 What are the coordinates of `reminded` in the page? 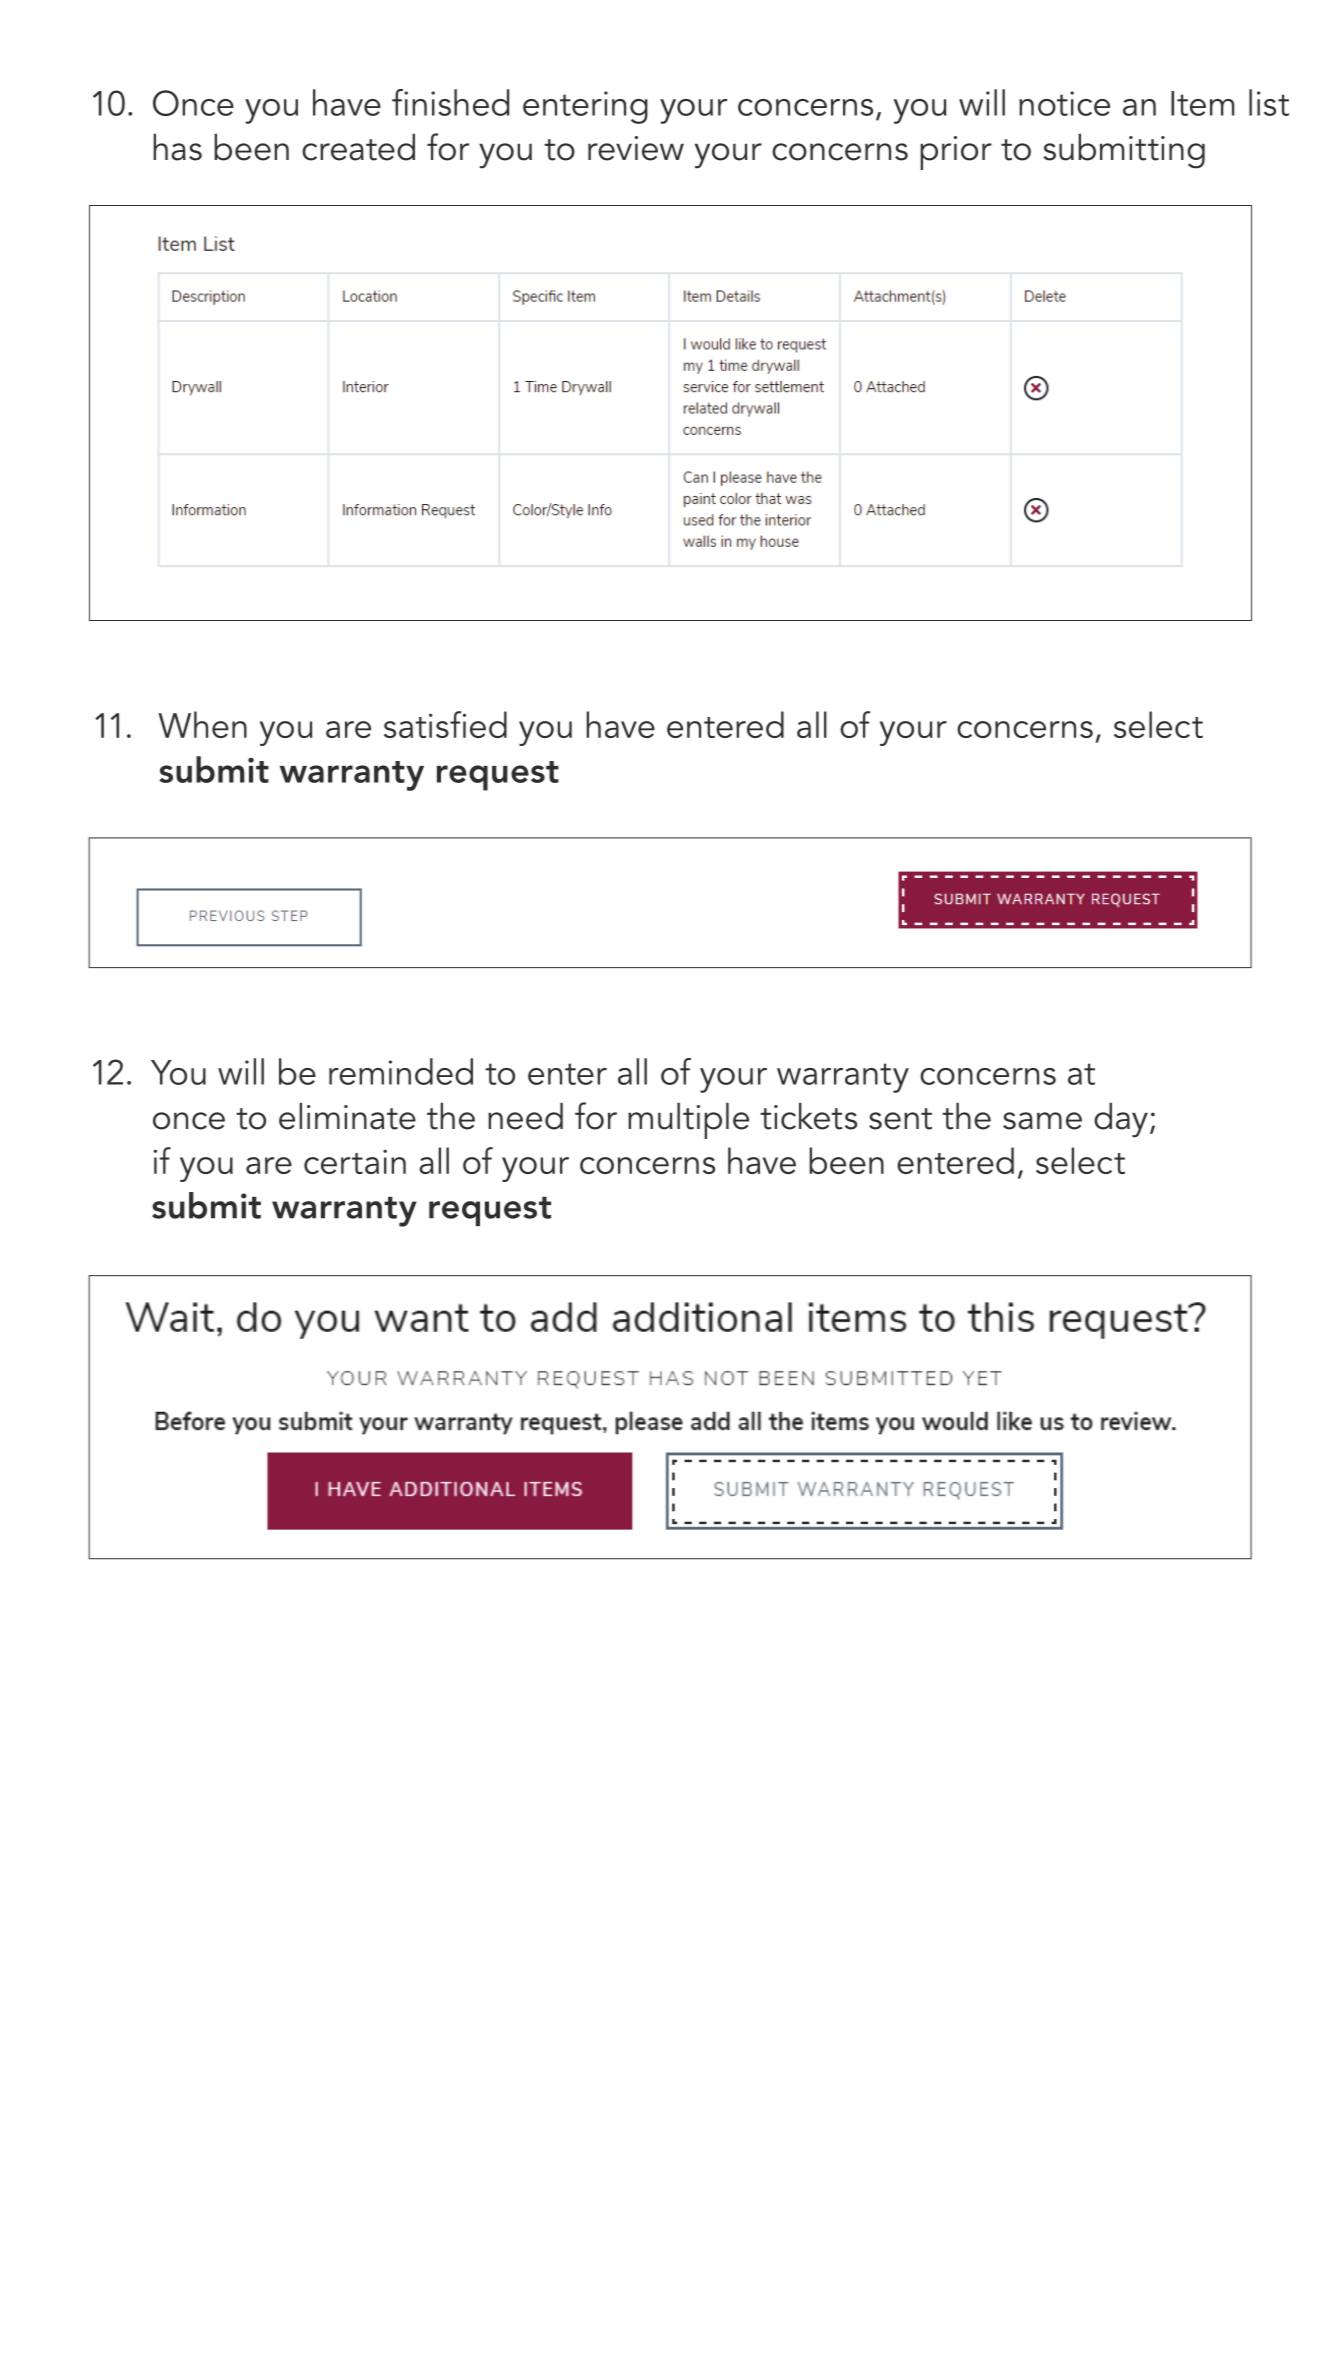 It's located at (401, 1071).
